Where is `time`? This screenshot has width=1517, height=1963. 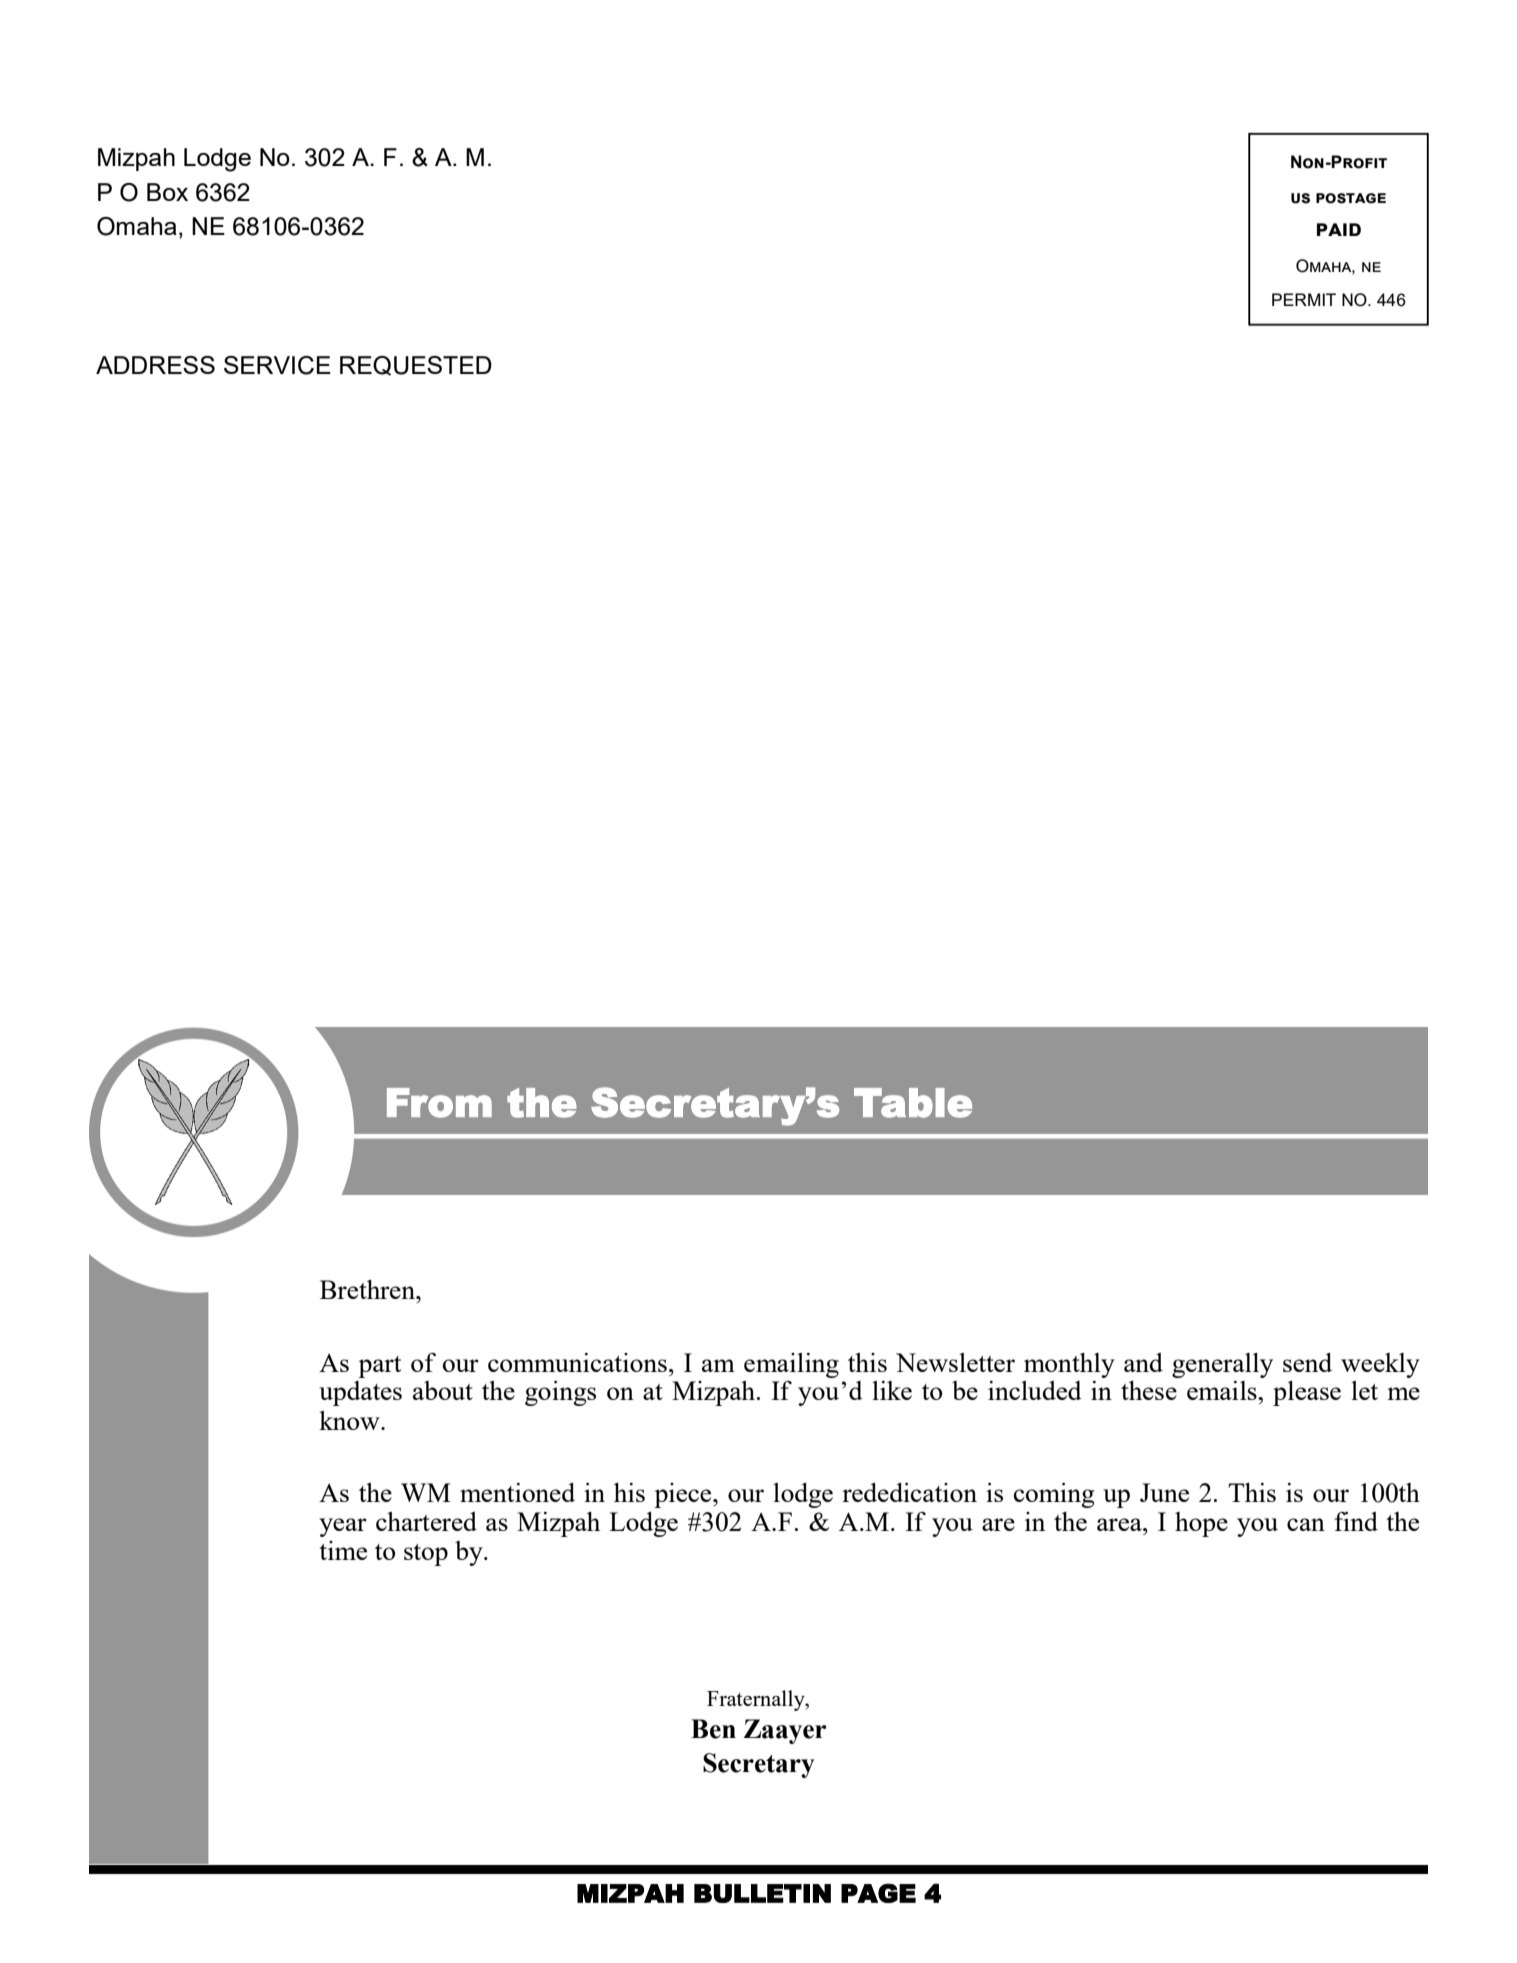
time is located at coordinates (343, 1550).
